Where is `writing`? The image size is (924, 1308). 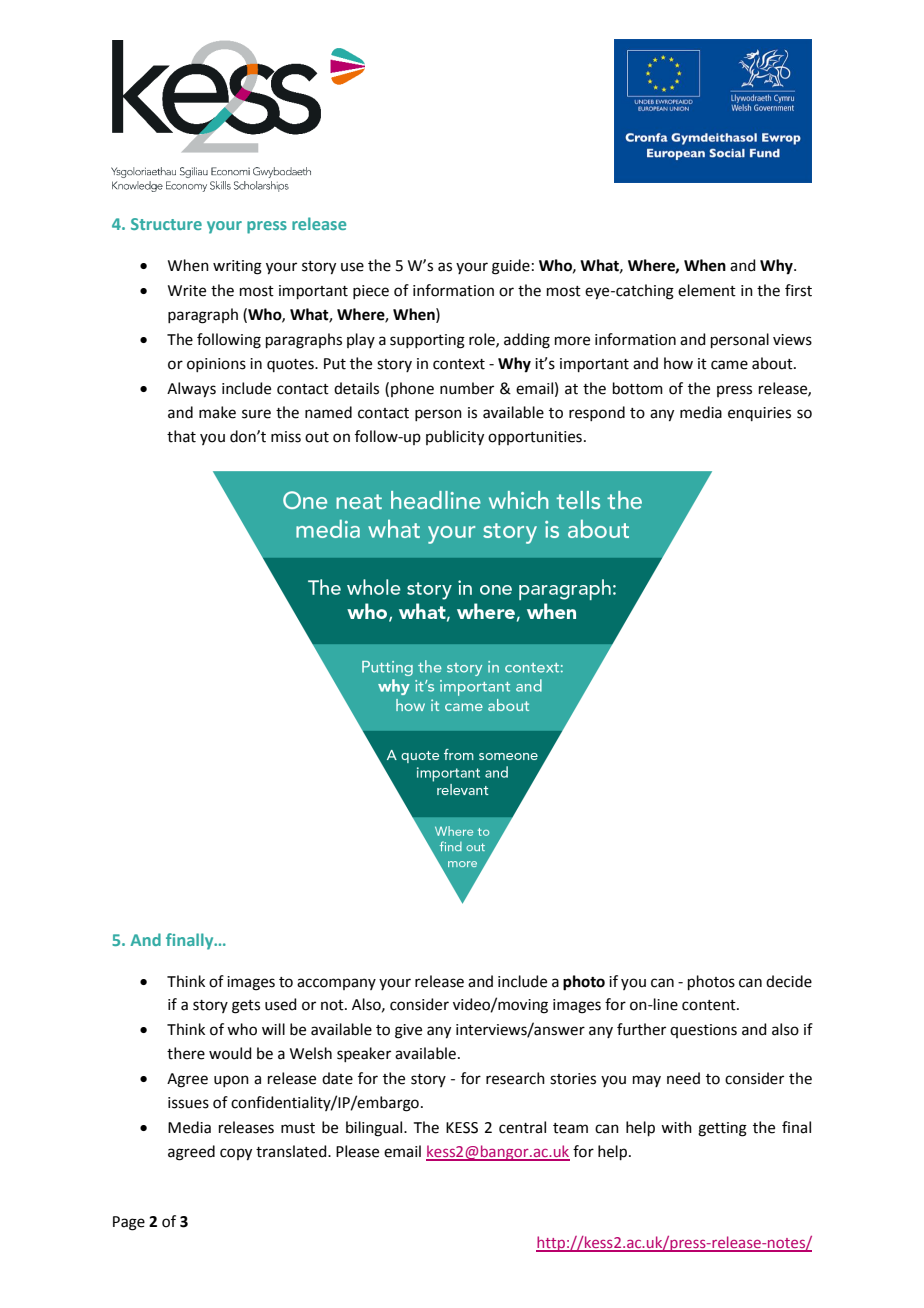 writing is located at coordinates (237, 267).
